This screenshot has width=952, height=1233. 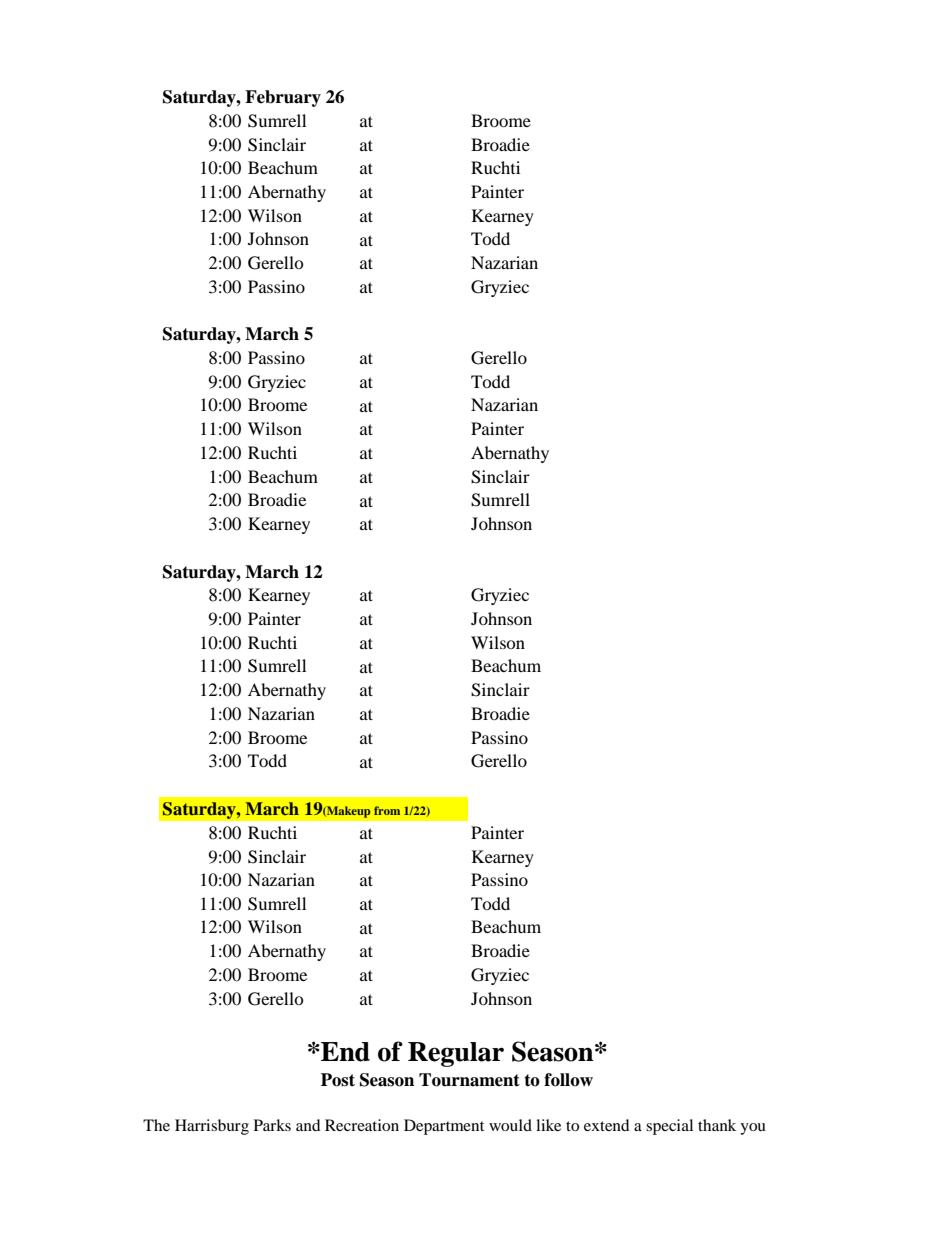 I want to click on special, so click(x=669, y=1127).
